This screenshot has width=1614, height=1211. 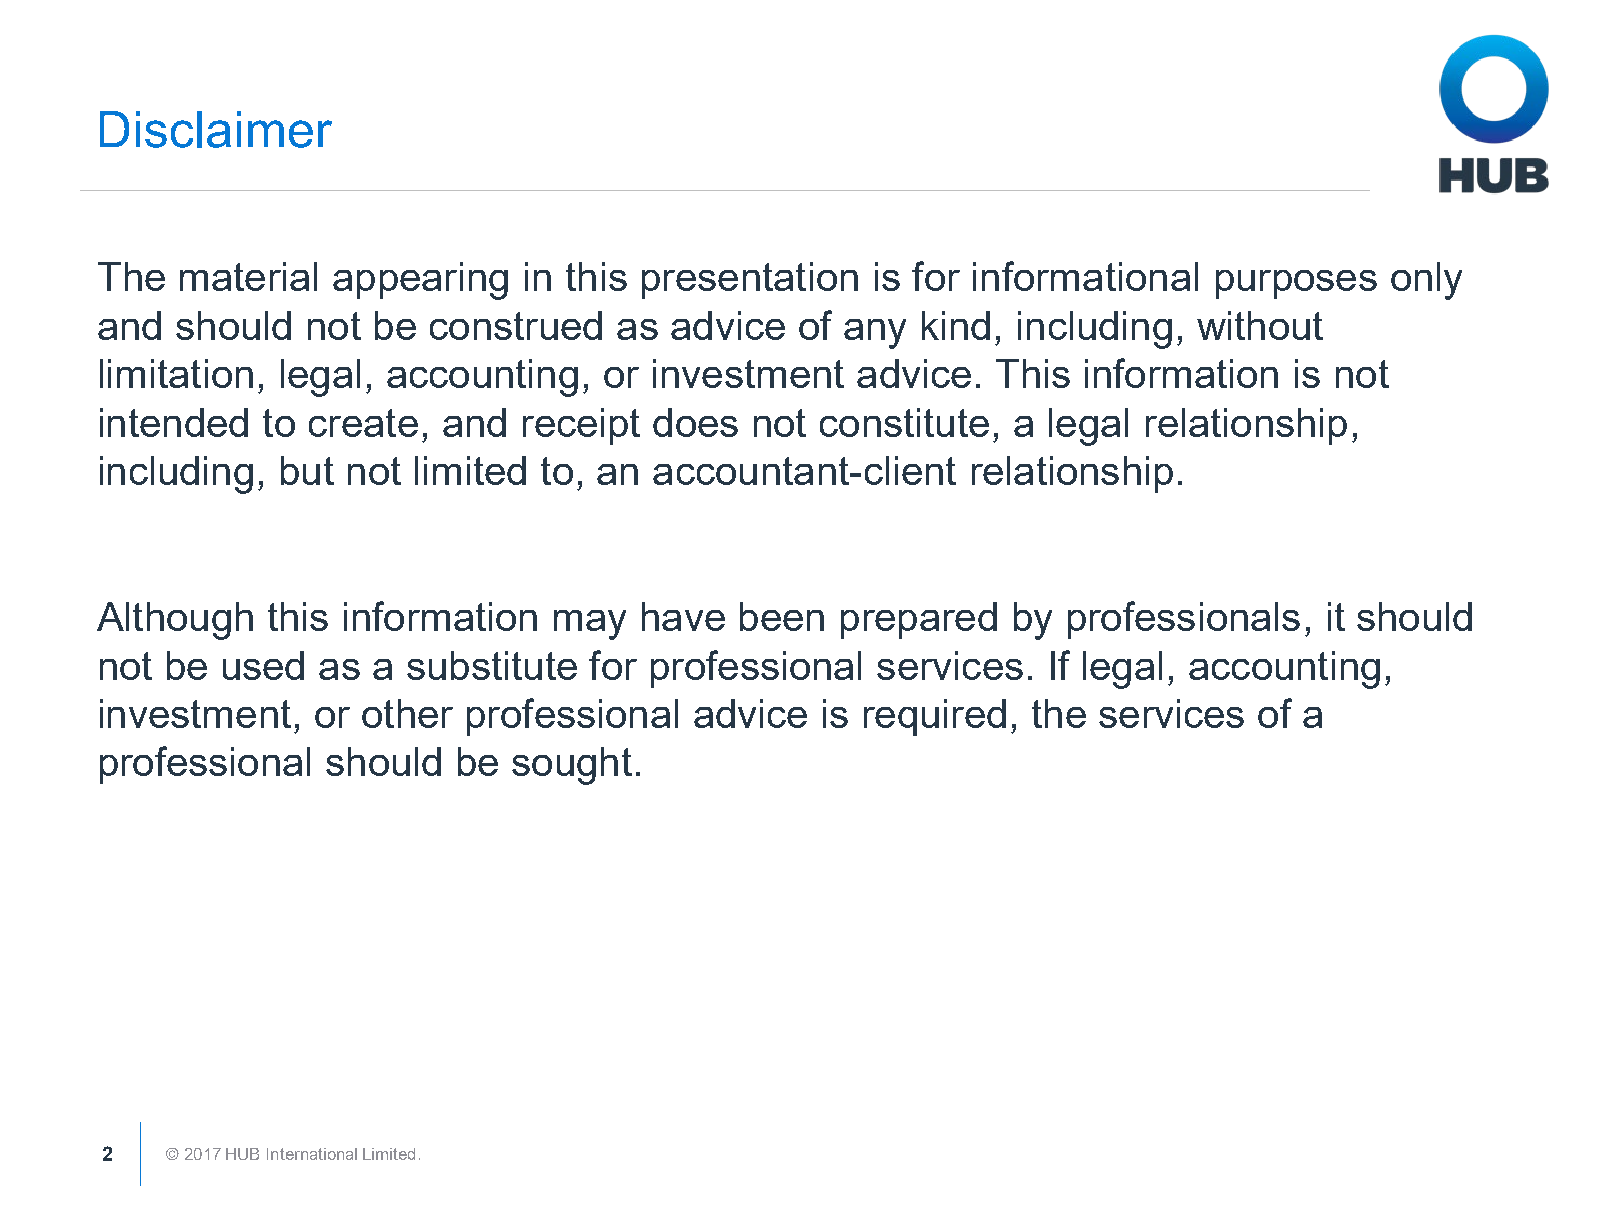 I want to click on HUB, so click(x=242, y=1154).
